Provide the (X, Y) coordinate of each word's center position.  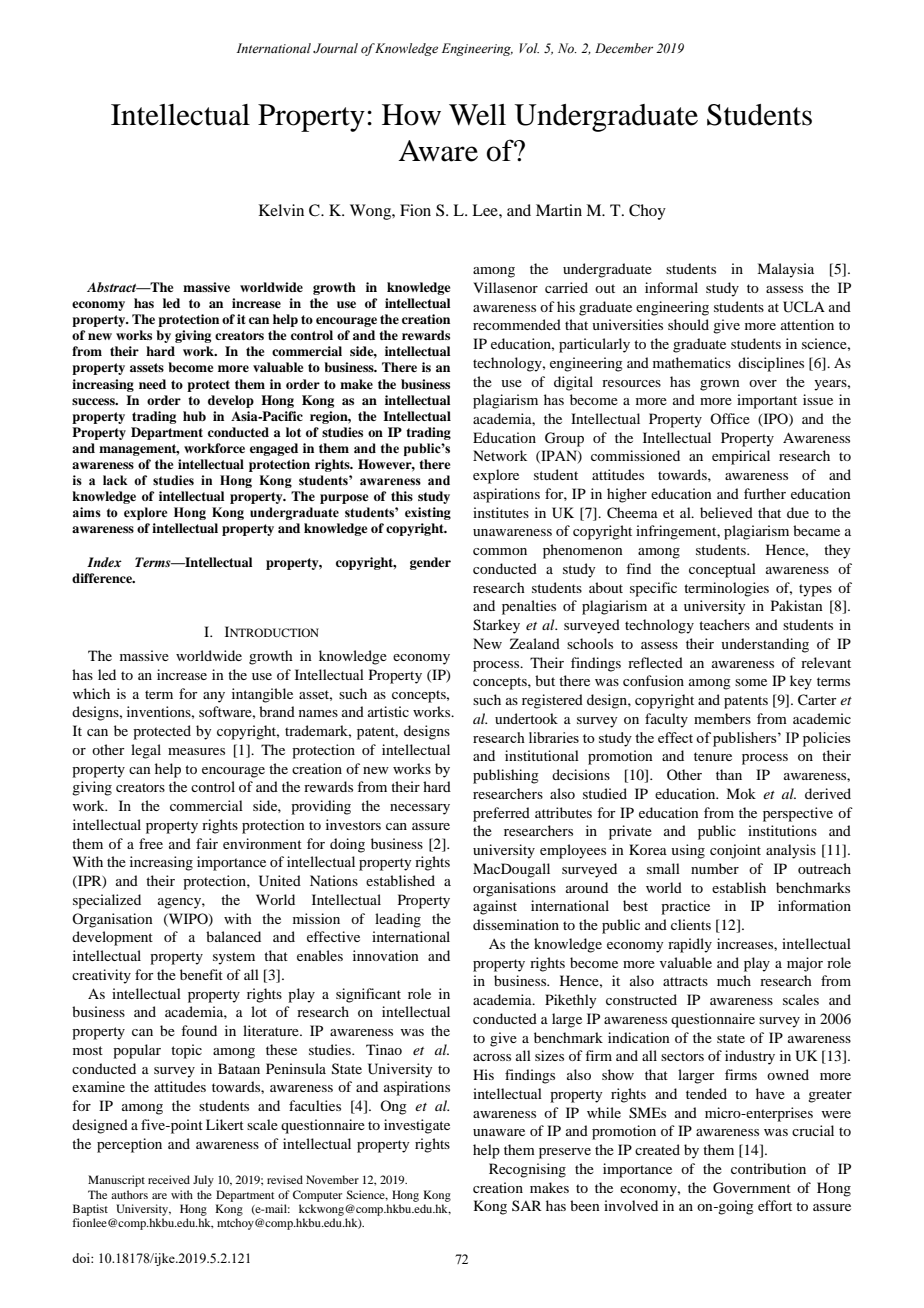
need (152, 384)
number (715, 868)
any (214, 697)
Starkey (496, 626)
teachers (724, 624)
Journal (335, 48)
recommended (517, 324)
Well (477, 115)
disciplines (771, 364)
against (495, 907)
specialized (107, 901)
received (169, 1179)
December (624, 48)
